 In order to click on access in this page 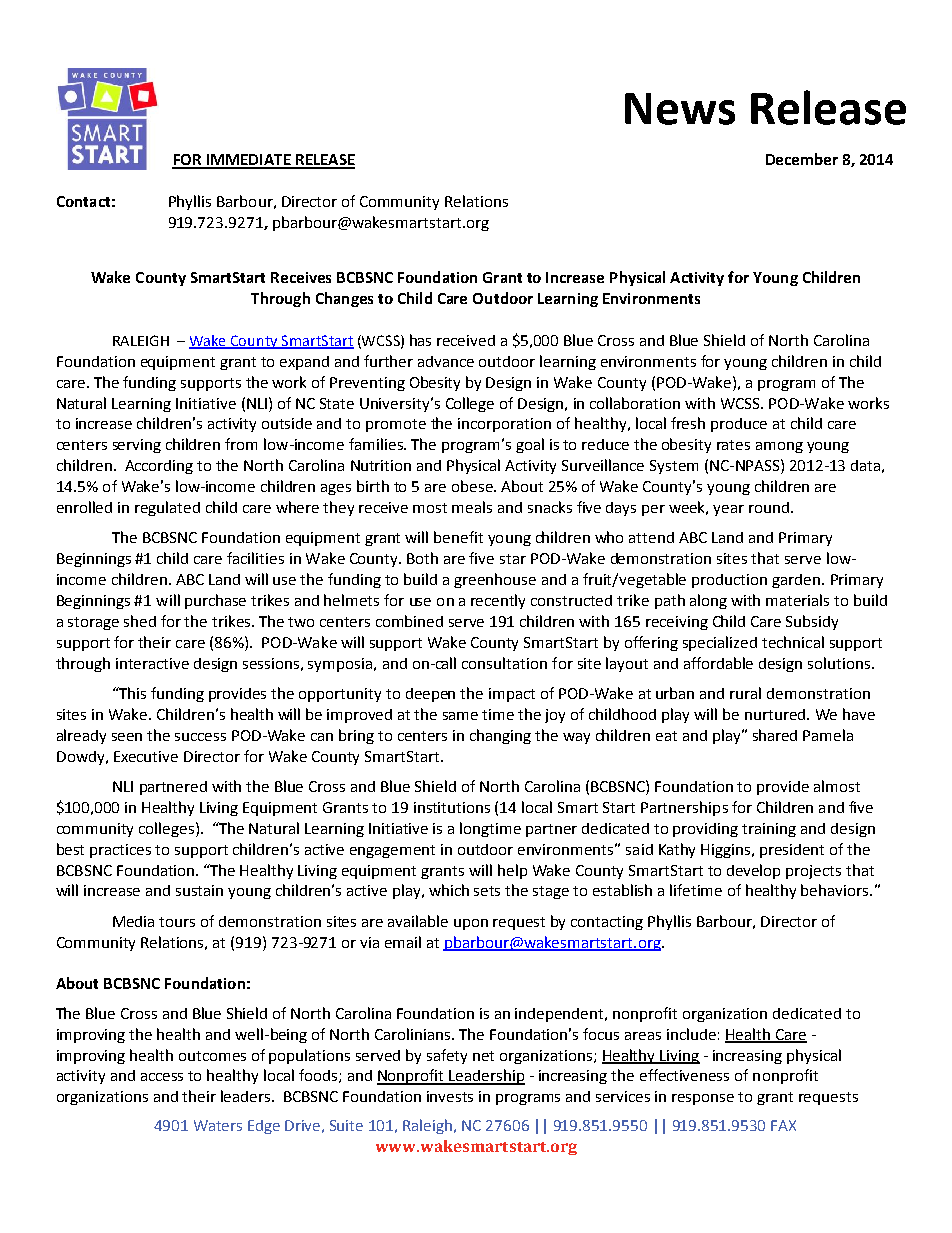, I will do `click(162, 1077)`.
